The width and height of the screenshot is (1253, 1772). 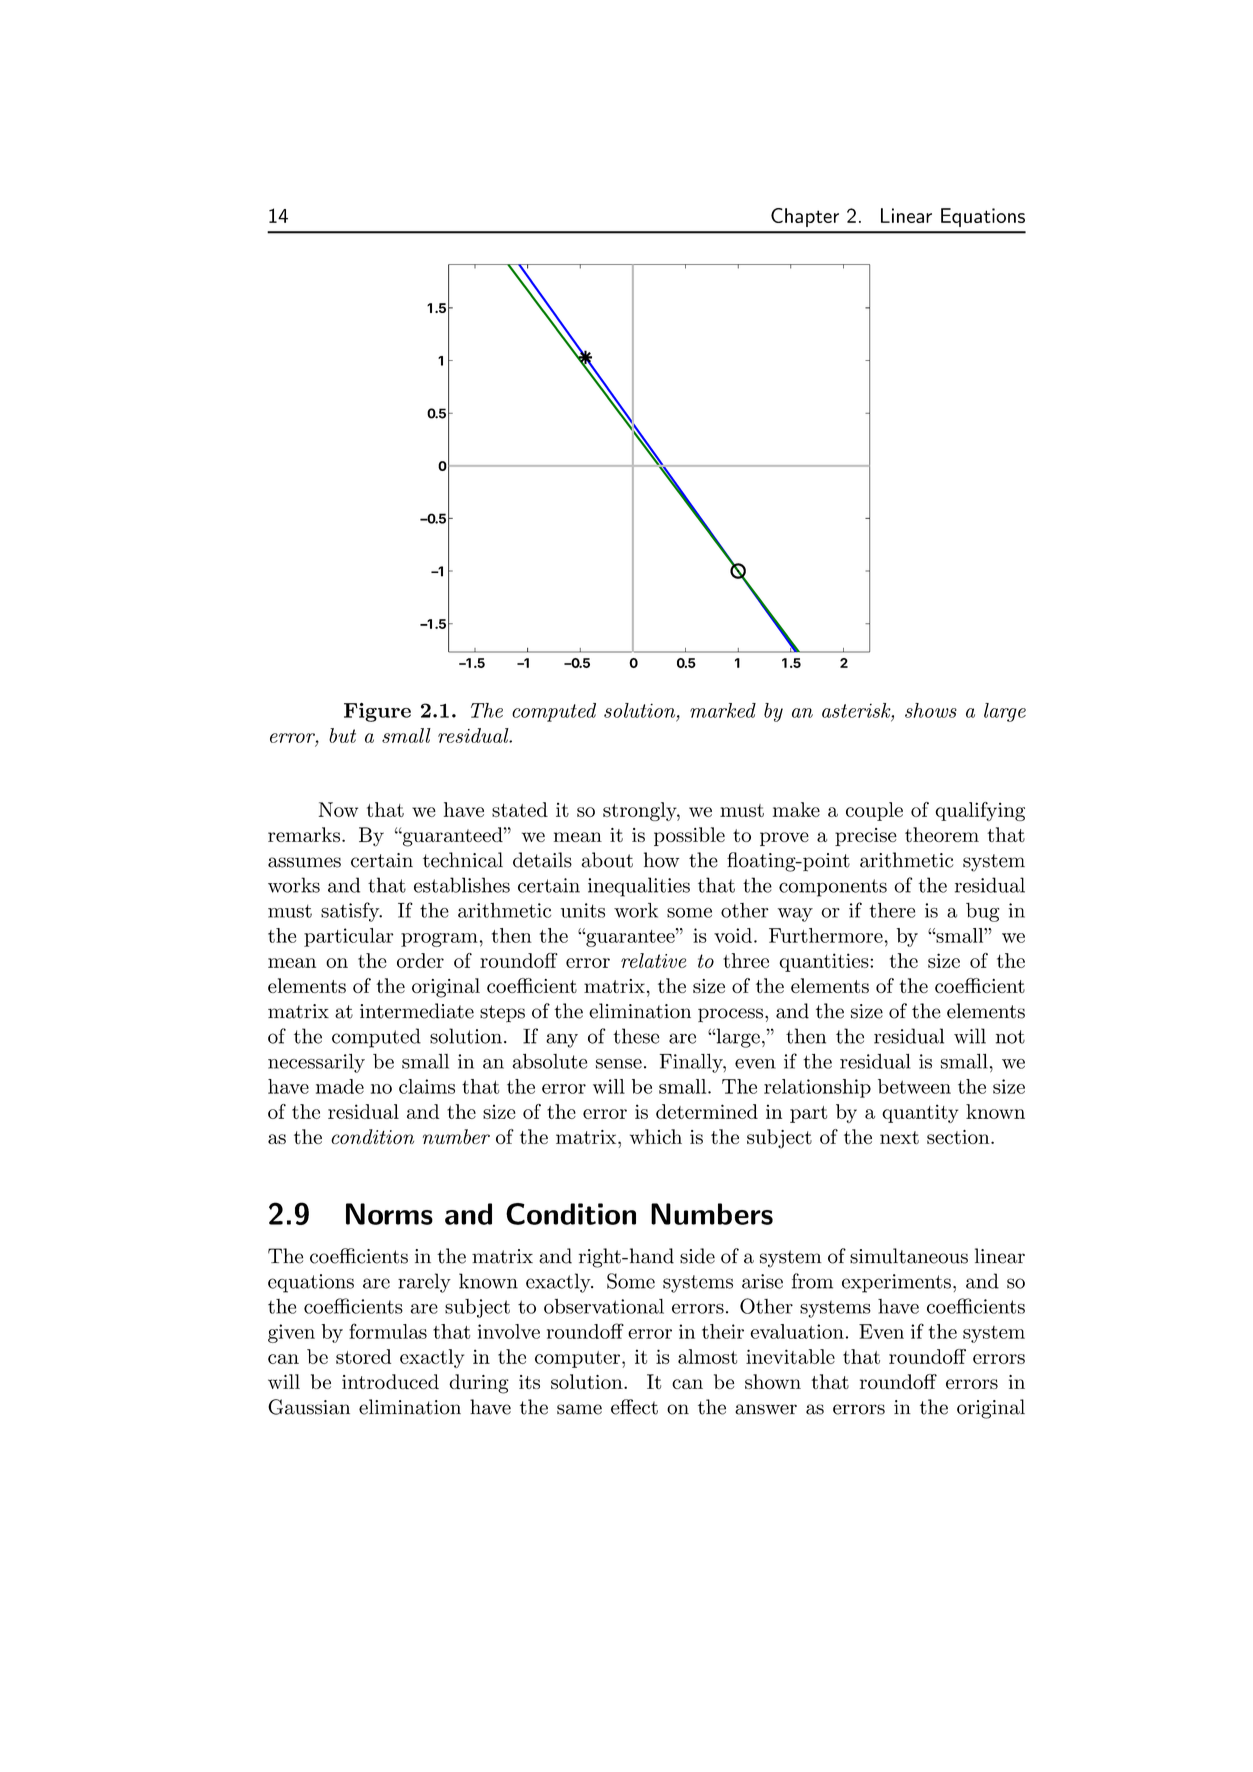 What do you see at coordinates (805, 217) in the screenshot?
I see `Chapter` at bounding box center [805, 217].
